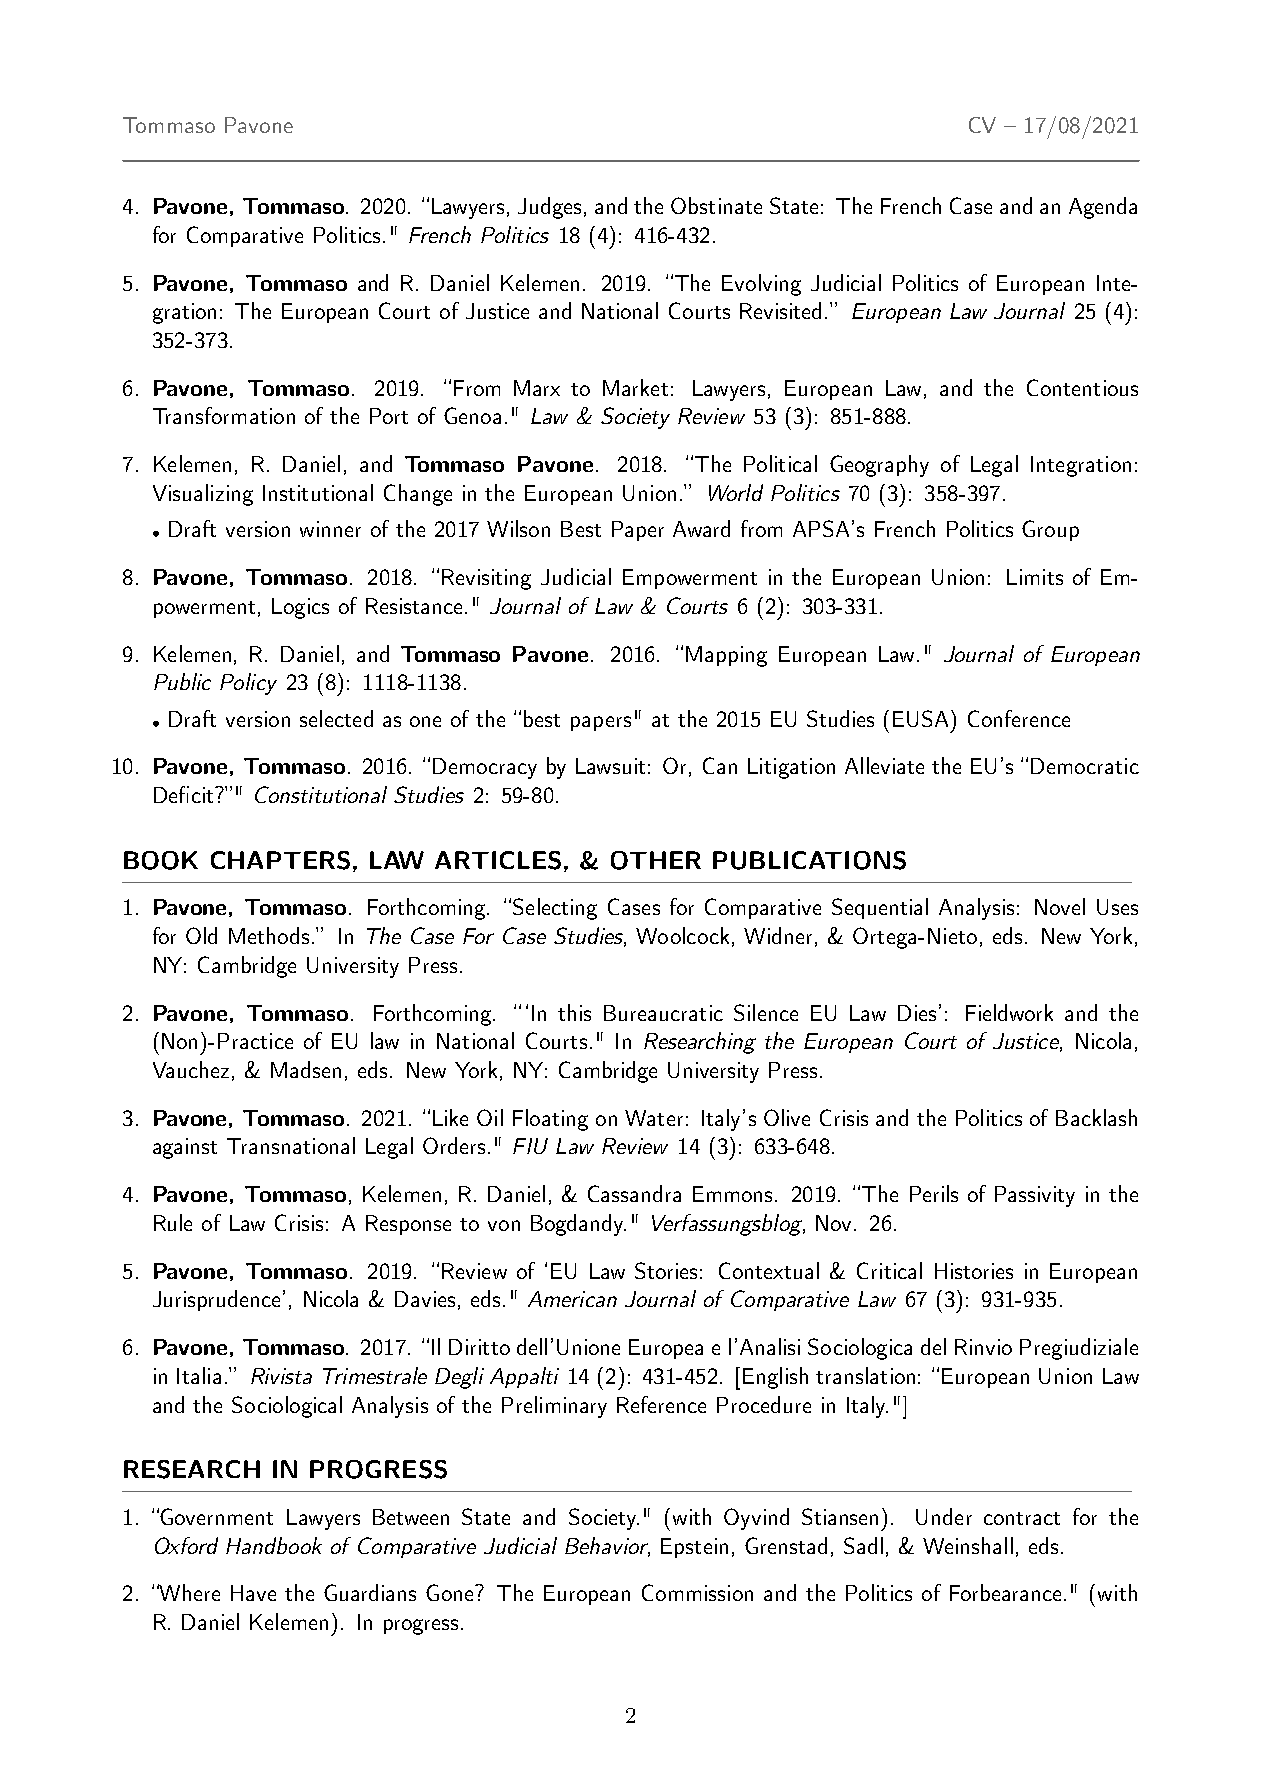 This document has height=1785, width=1262. Describe the element at coordinates (656, 860) in the document. I see `OTHER` at that location.
